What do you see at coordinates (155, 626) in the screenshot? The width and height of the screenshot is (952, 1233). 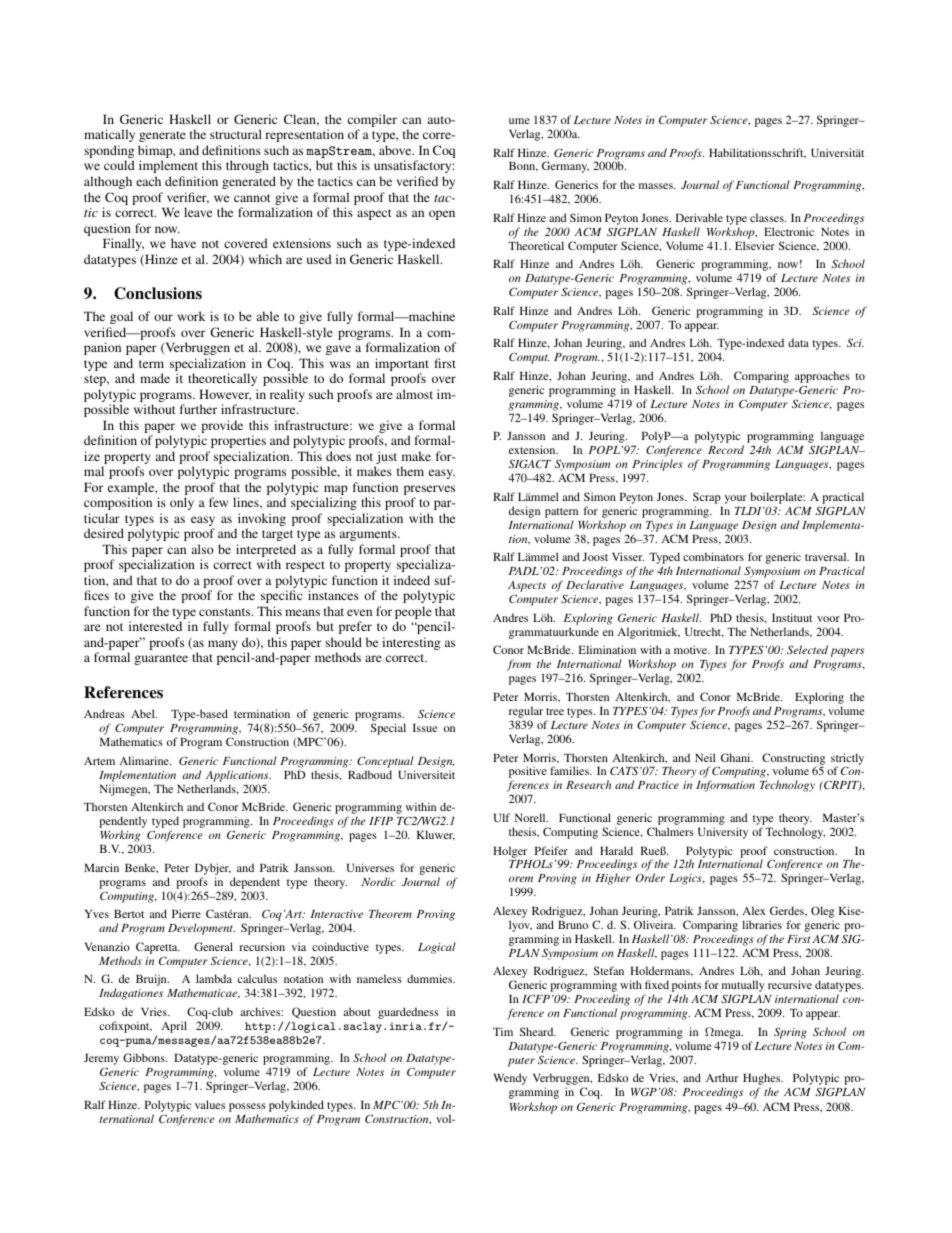 I see `interested` at bounding box center [155, 626].
